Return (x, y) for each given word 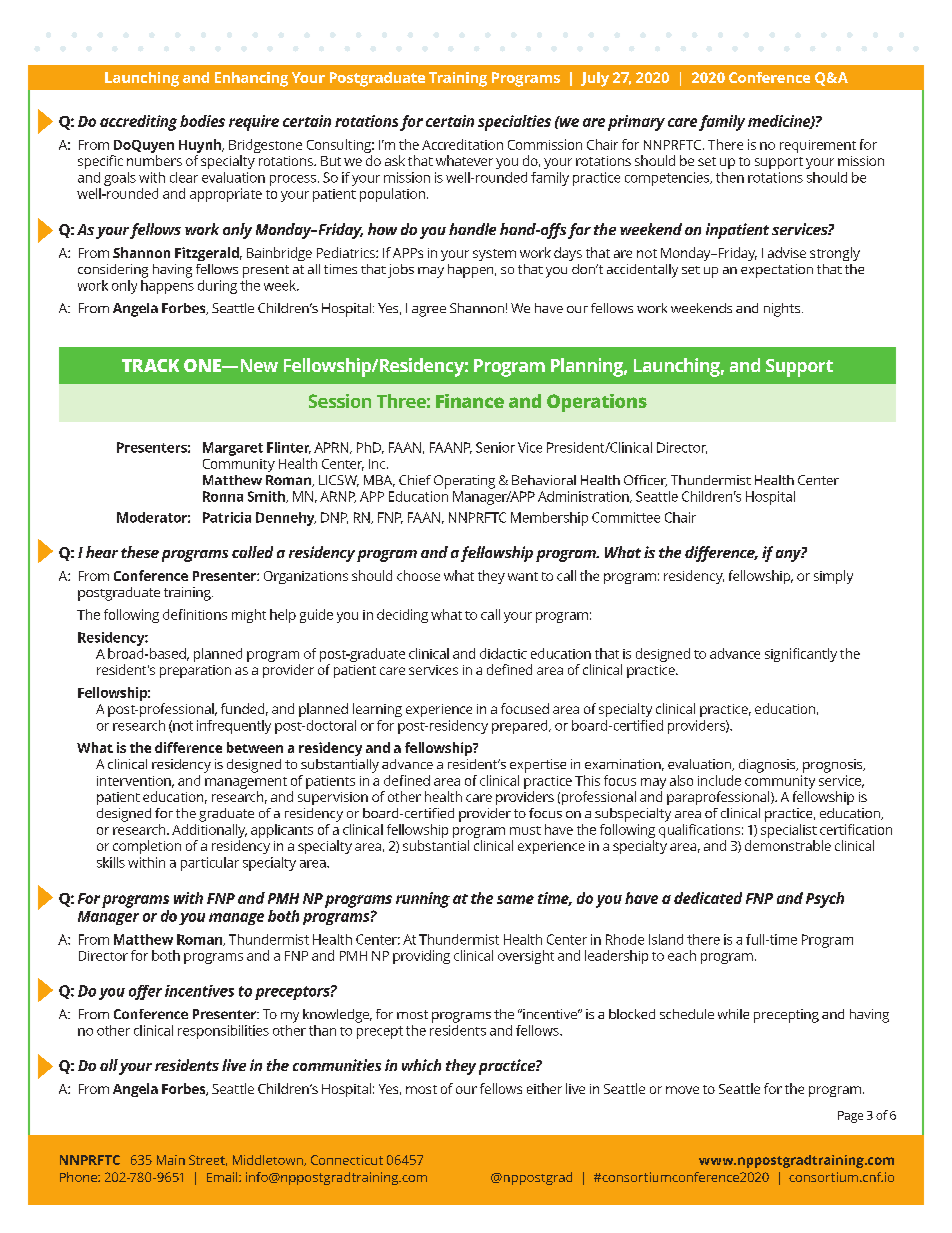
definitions (195, 614)
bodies (202, 121)
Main (171, 1160)
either (544, 1088)
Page (850, 1117)
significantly (801, 655)
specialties (514, 123)
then (730, 177)
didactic (503, 653)
